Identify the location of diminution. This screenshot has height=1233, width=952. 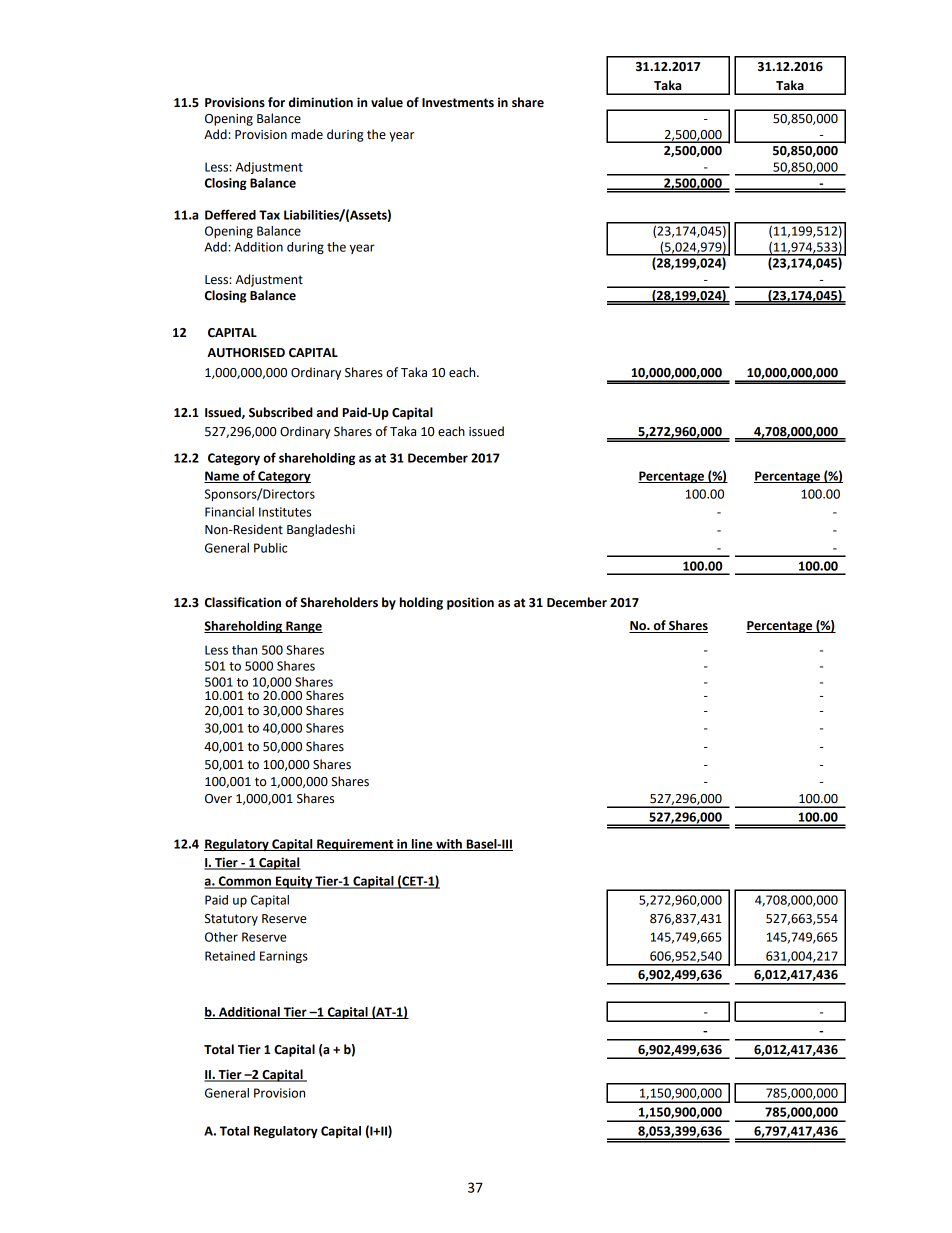
(321, 102).
